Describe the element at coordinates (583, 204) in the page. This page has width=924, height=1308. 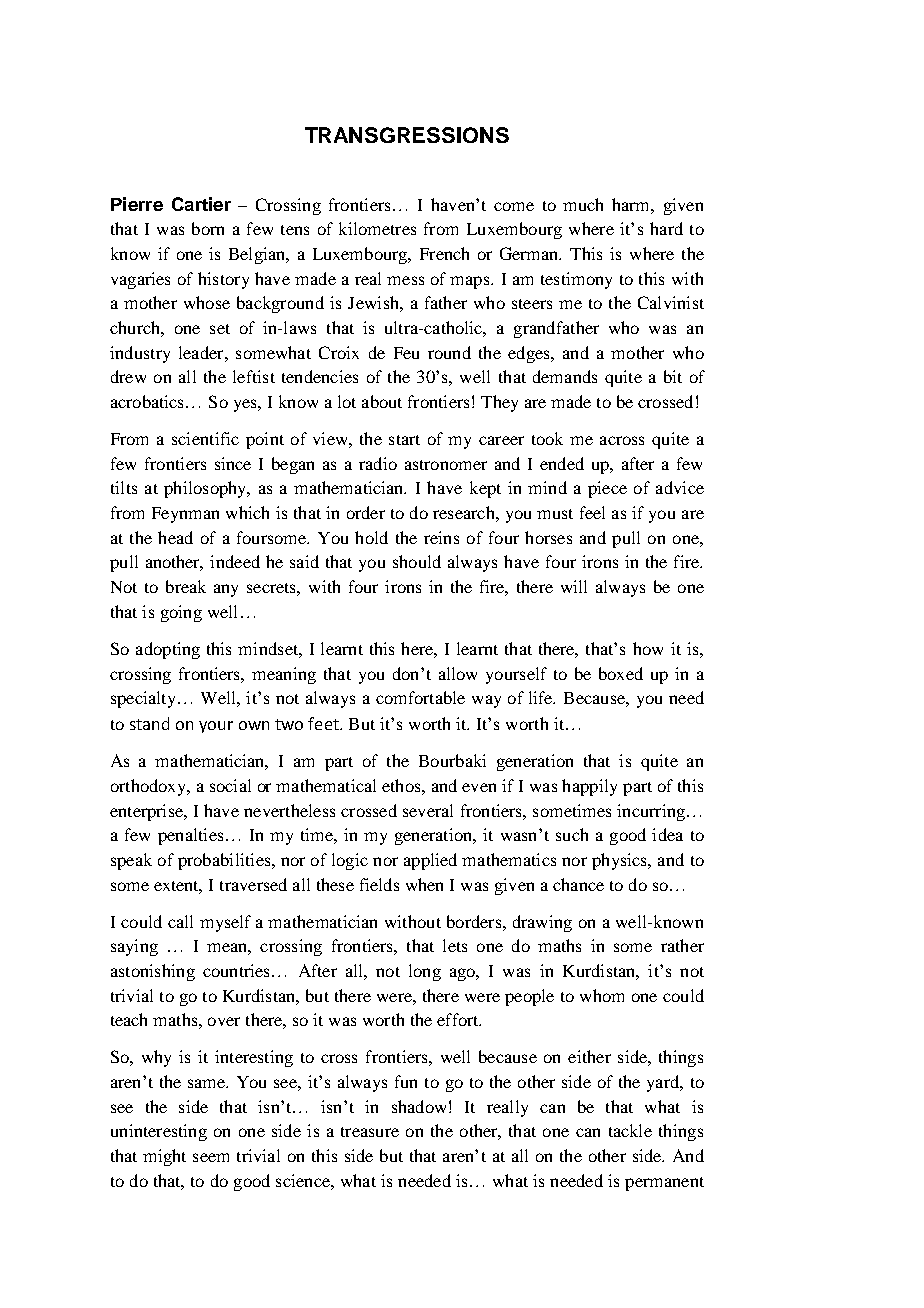
I see `much` at that location.
